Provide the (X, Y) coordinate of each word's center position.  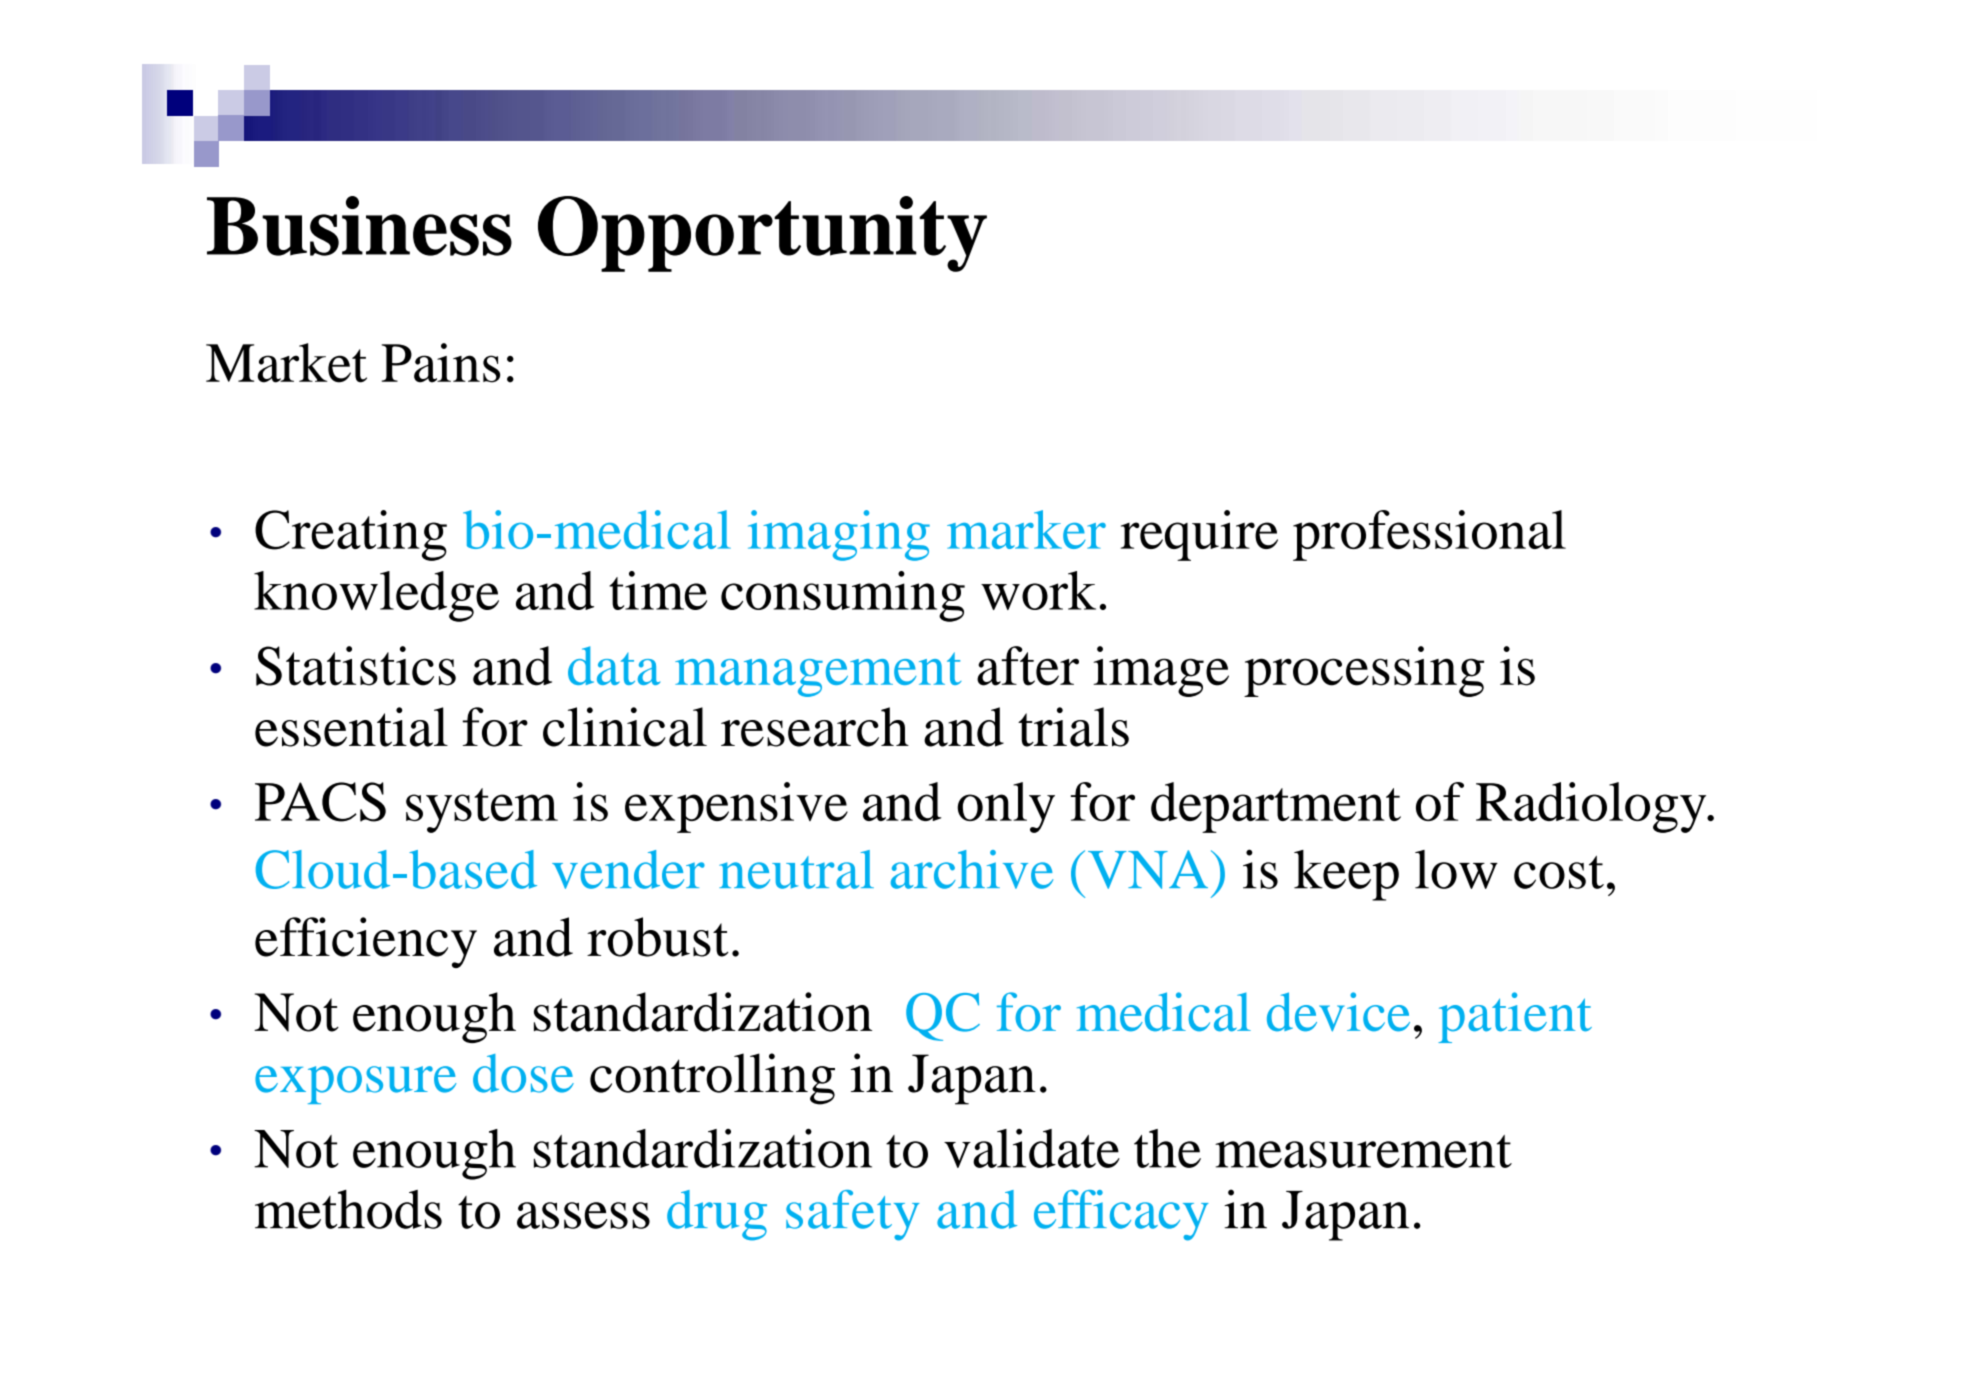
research (815, 727)
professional (1429, 535)
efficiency (366, 942)
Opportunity (762, 234)
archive (972, 869)
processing (1364, 671)
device (1338, 1012)
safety (852, 1215)
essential (351, 727)
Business (359, 226)
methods (348, 1209)
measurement (1363, 1151)
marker (1026, 529)
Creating (351, 535)
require (1199, 535)
